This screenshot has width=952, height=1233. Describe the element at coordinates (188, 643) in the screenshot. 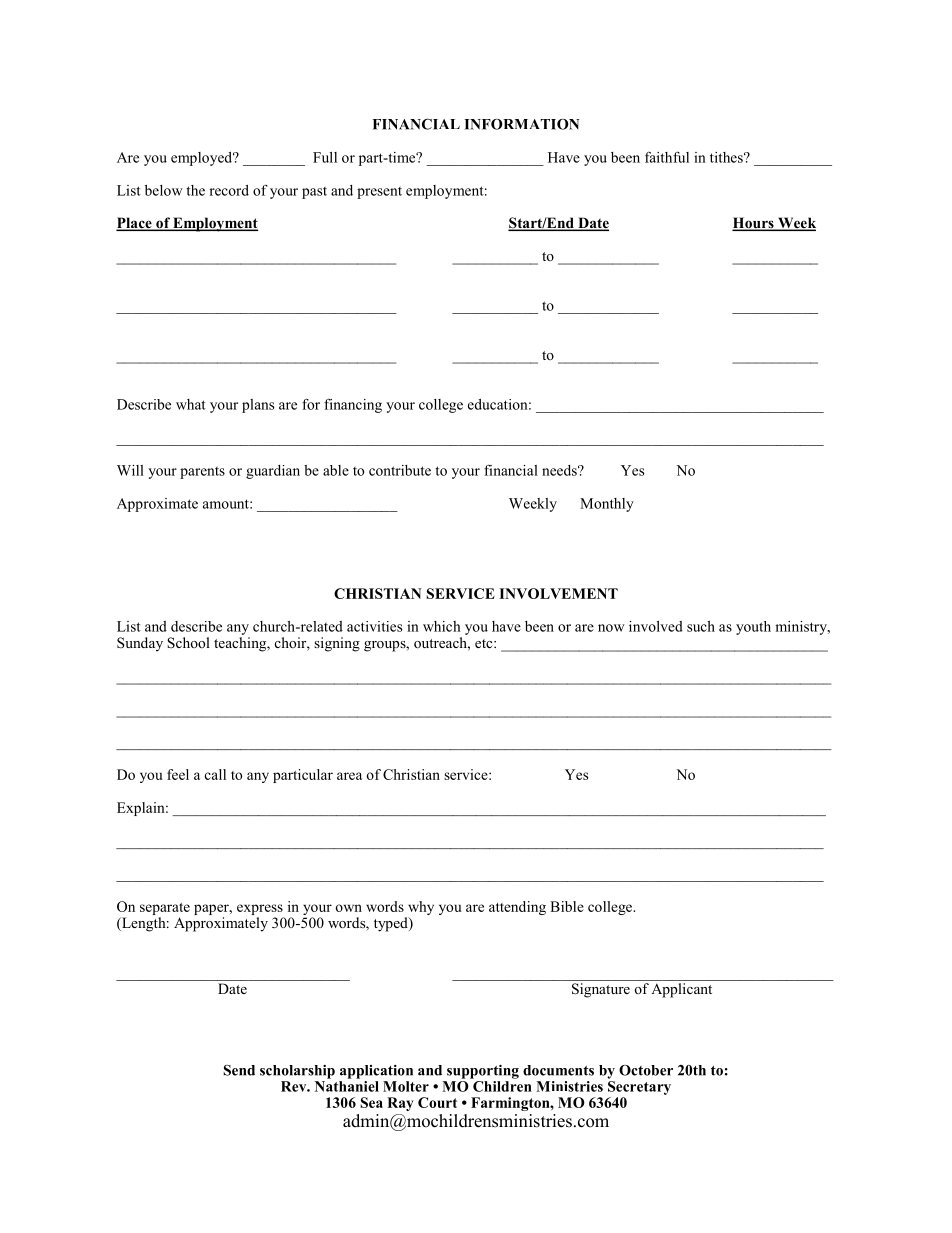

I see `School` at that location.
